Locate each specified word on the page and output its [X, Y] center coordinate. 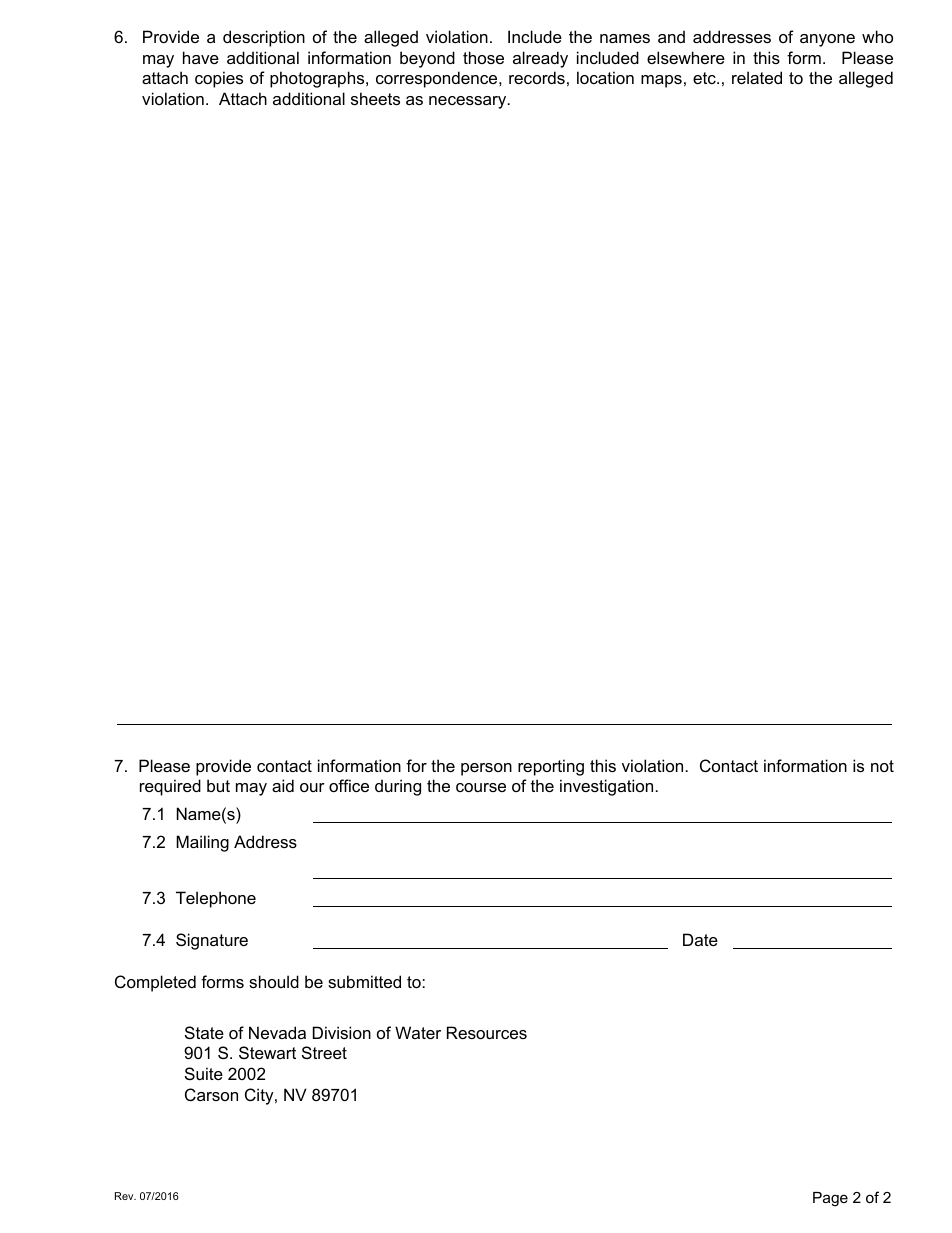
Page [830, 1199]
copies [219, 79]
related [757, 77]
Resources [487, 1032]
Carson [211, 1094]
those [483, 57]
